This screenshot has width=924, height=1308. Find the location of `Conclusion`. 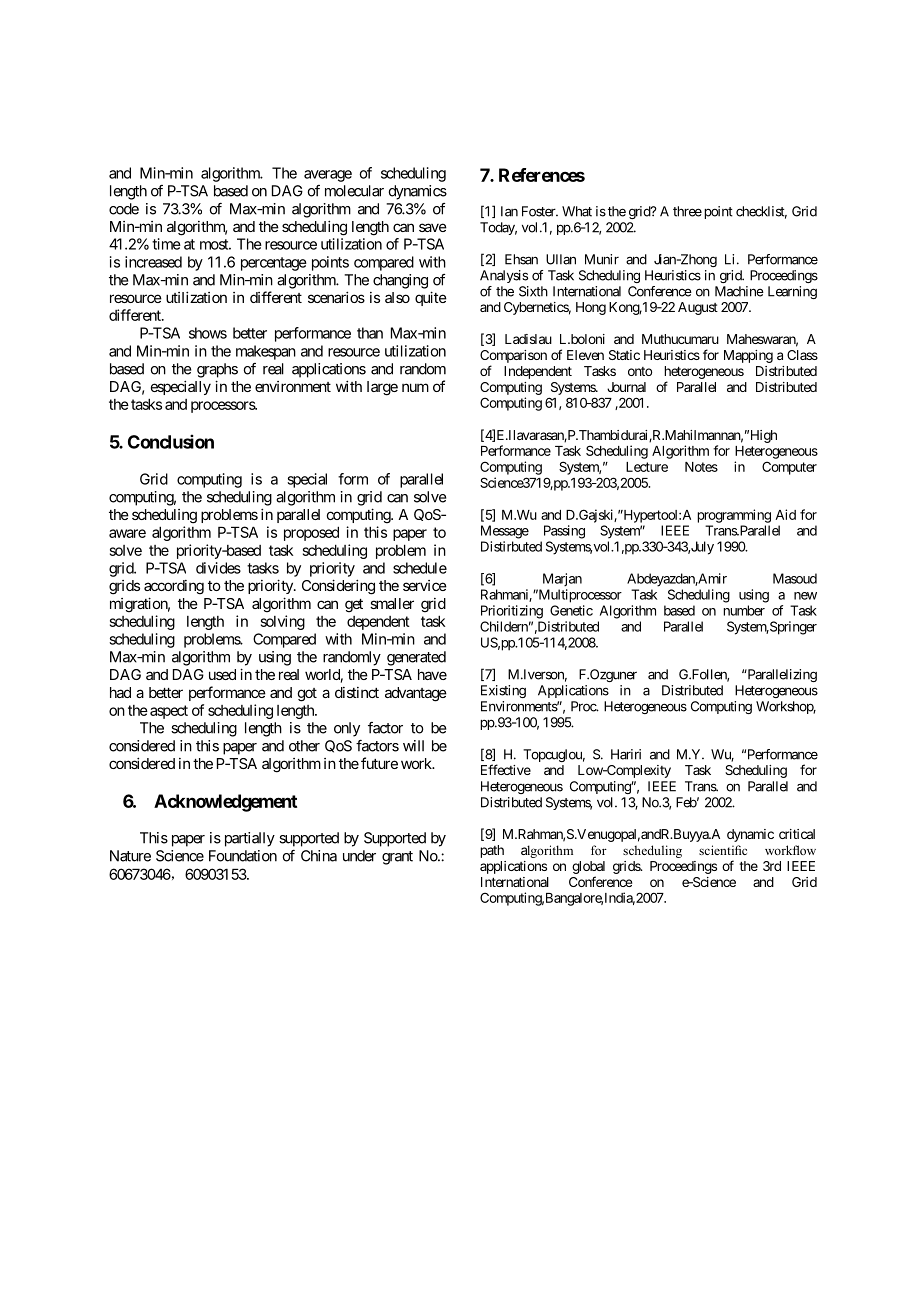

Conclusion is located at coordinates (171, 441).
